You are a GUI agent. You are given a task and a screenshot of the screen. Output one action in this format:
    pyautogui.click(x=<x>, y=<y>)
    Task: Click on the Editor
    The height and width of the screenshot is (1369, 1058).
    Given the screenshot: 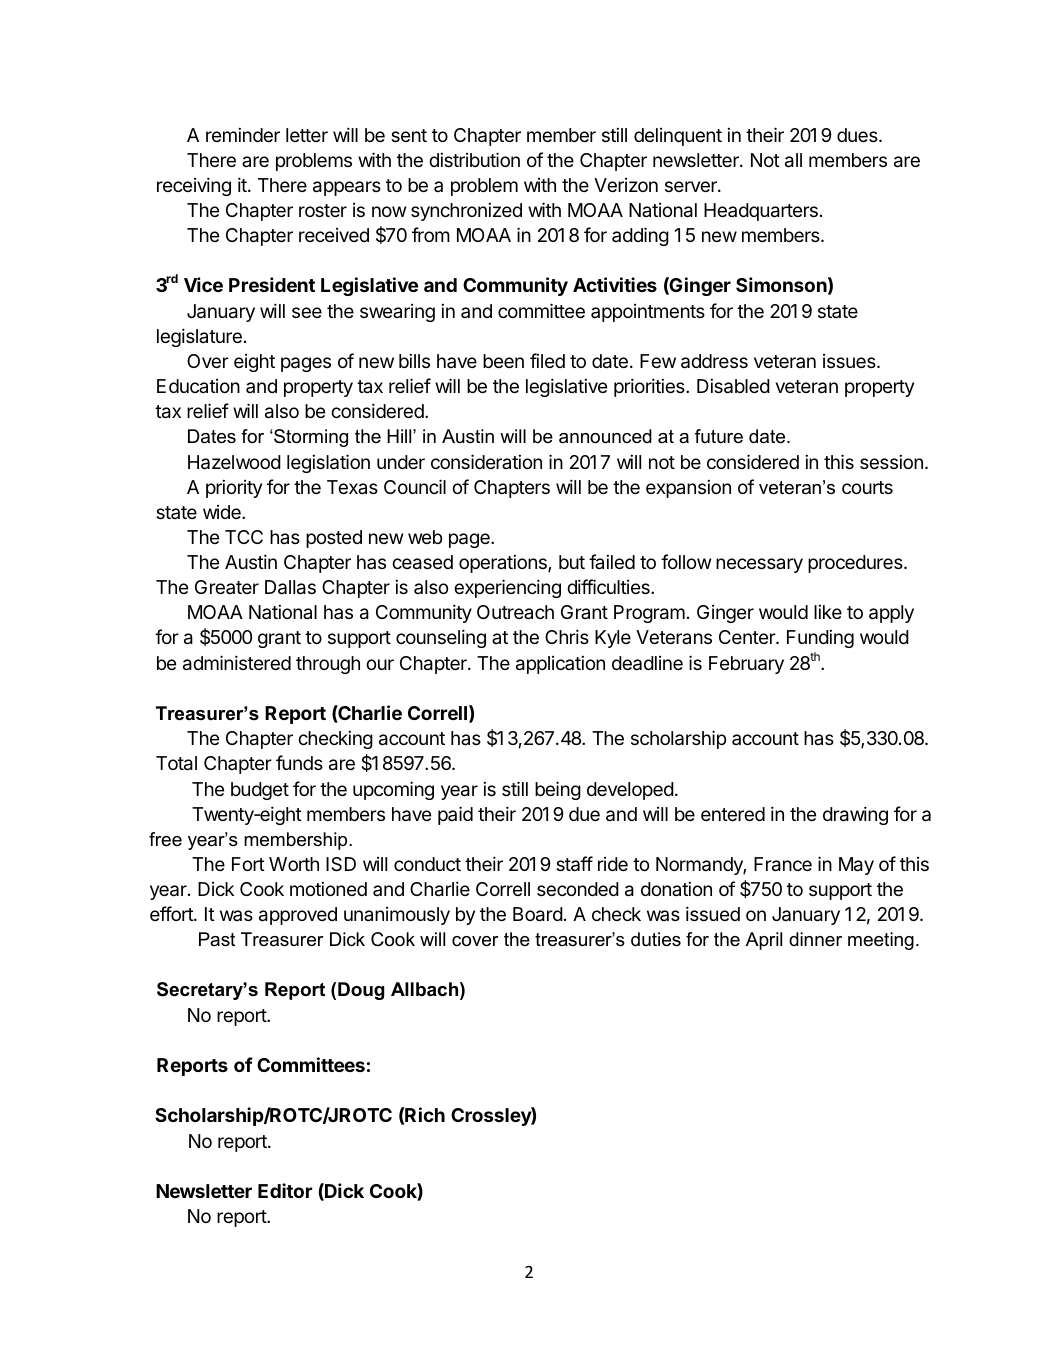 What is the action you would take?
    pyautogui.click(x=285, y=1190)
